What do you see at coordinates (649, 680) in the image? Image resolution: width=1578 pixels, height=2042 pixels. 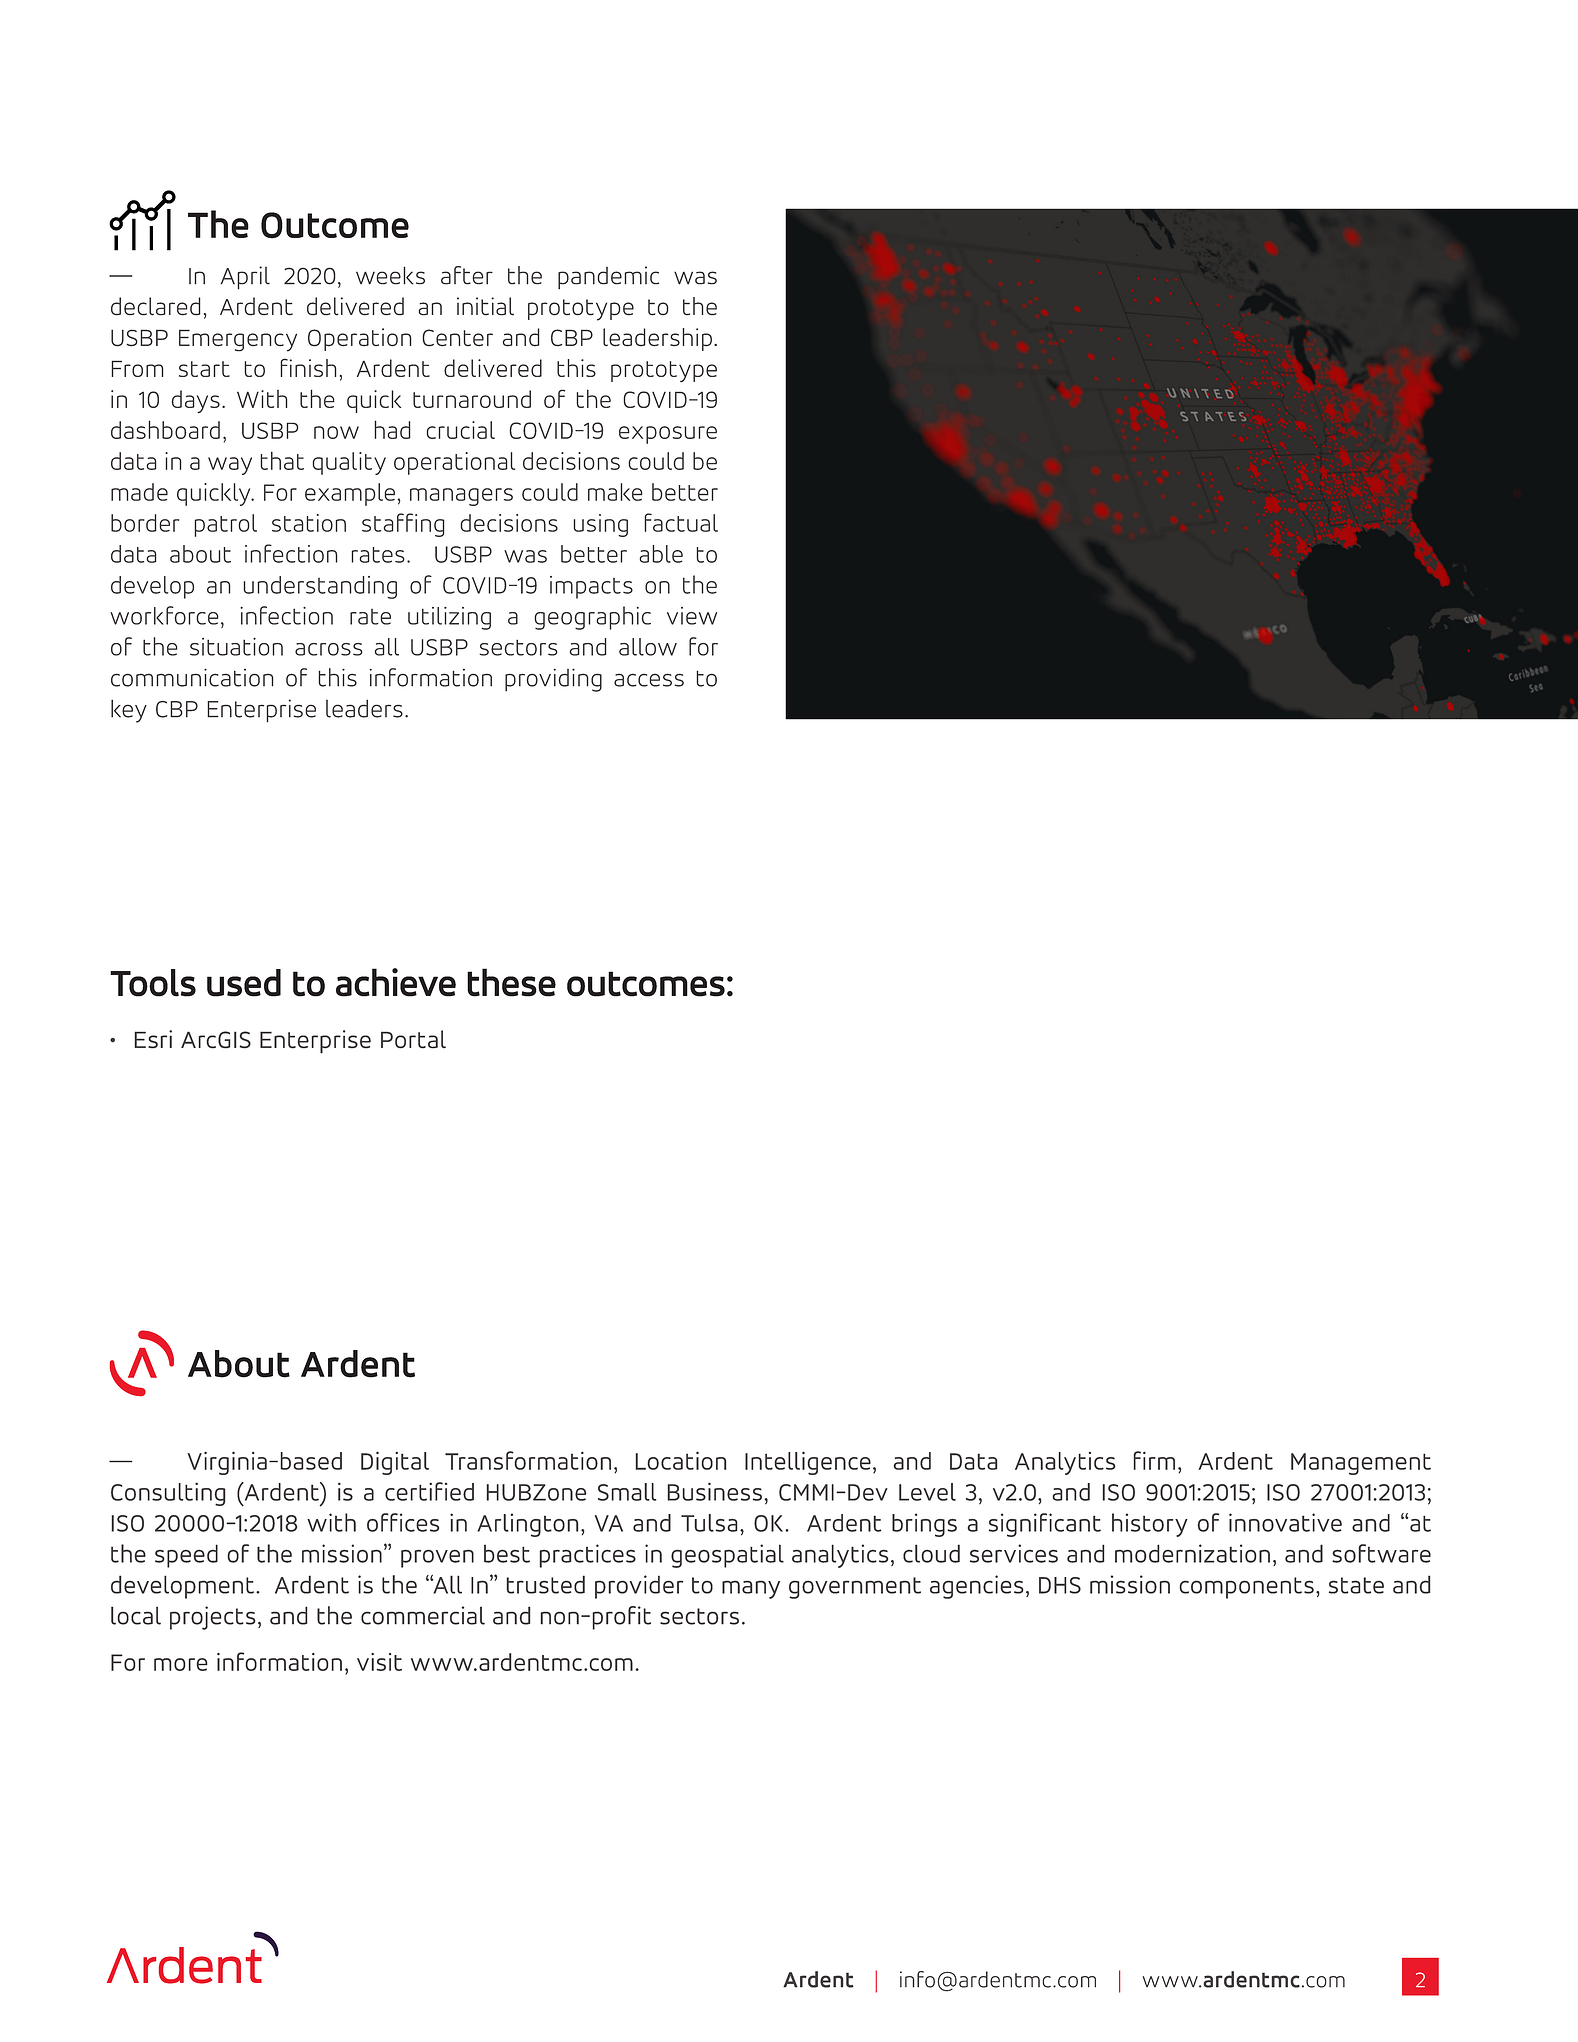 I see `access` at bounding box center [649, 680].
